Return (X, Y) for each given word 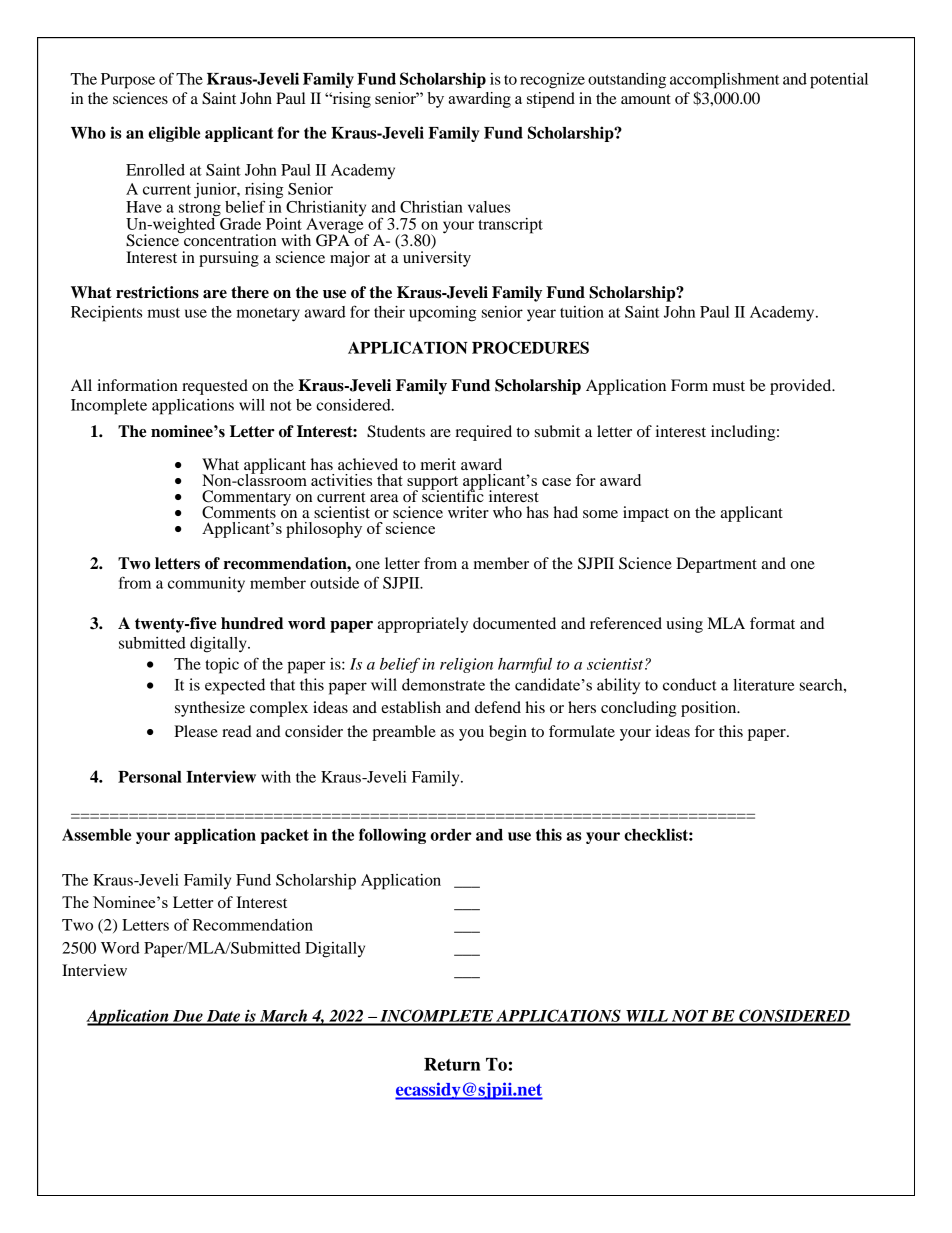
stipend (551, 100)
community (206, 585)
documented (514, 623)
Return (452, 1064)
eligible (174, 134)
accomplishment (724, 81)
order (451, 835)
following (392, 836)
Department (716, 565)
